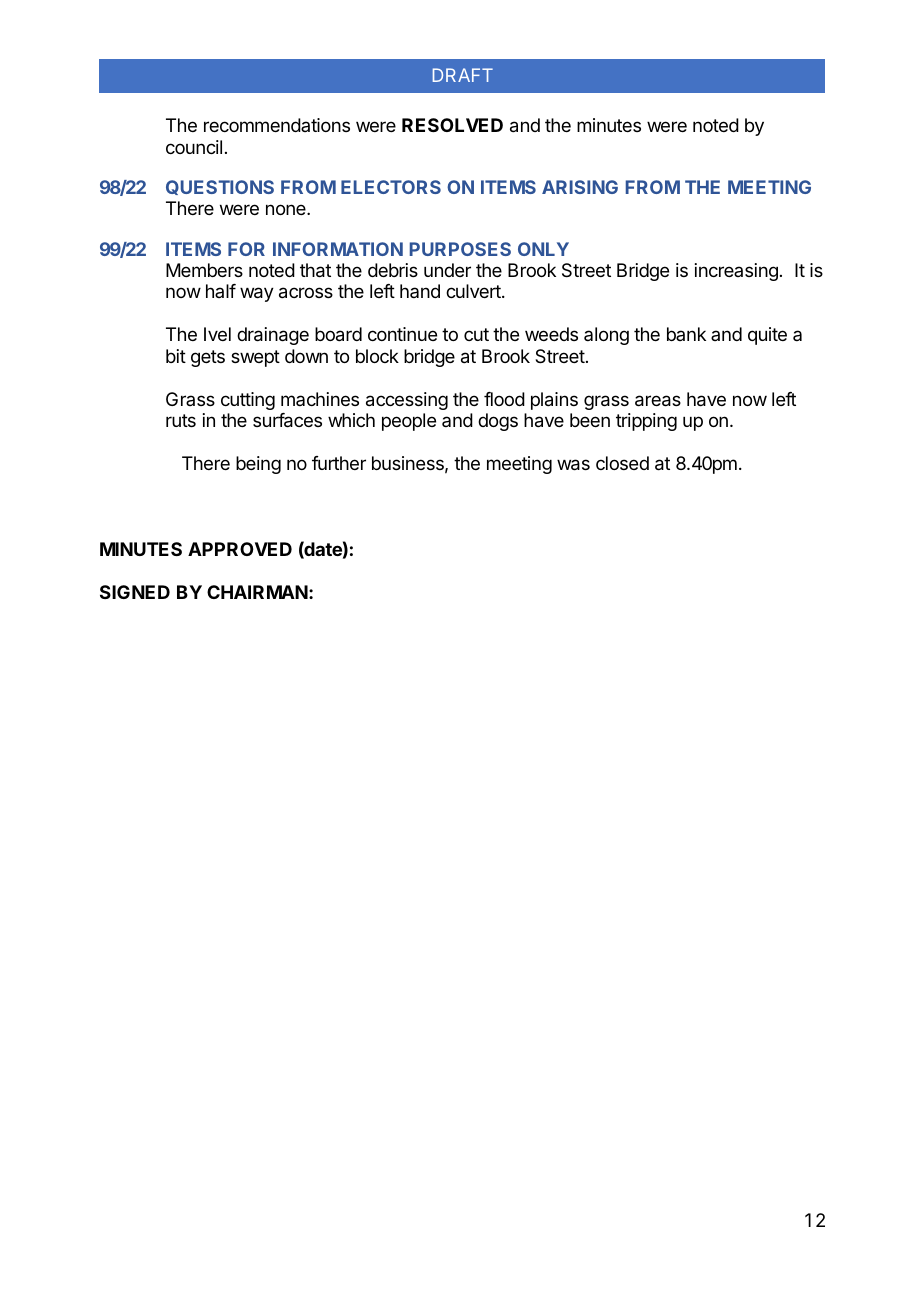 The image size is (924, 1308). What do you see at coordinates (658, 401) in the image?
I see `areas` at bounding box center [658, 401].
